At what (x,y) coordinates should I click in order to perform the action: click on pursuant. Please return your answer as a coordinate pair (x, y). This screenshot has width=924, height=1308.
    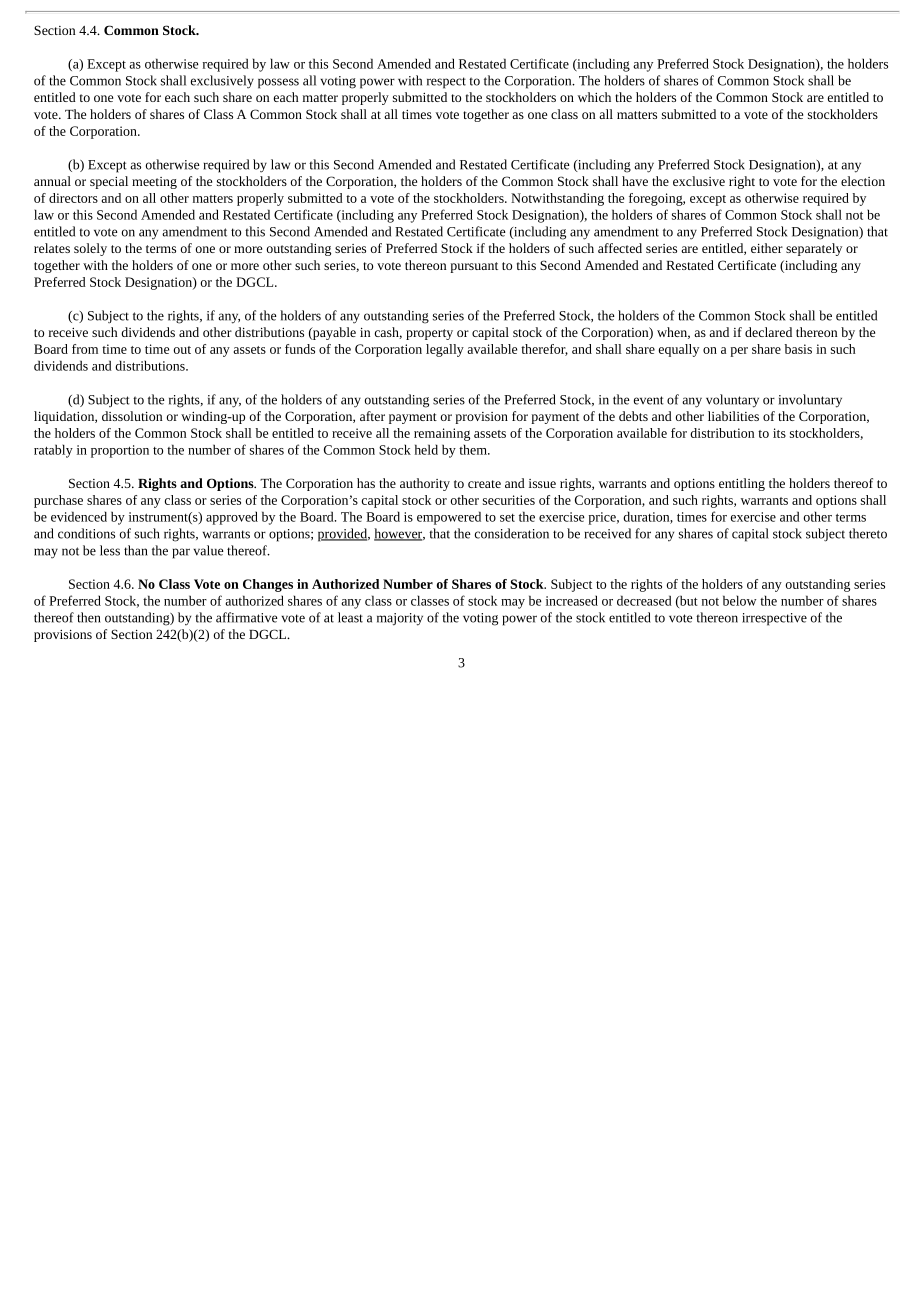
    Looking at the image, I should click on (474, 267).
